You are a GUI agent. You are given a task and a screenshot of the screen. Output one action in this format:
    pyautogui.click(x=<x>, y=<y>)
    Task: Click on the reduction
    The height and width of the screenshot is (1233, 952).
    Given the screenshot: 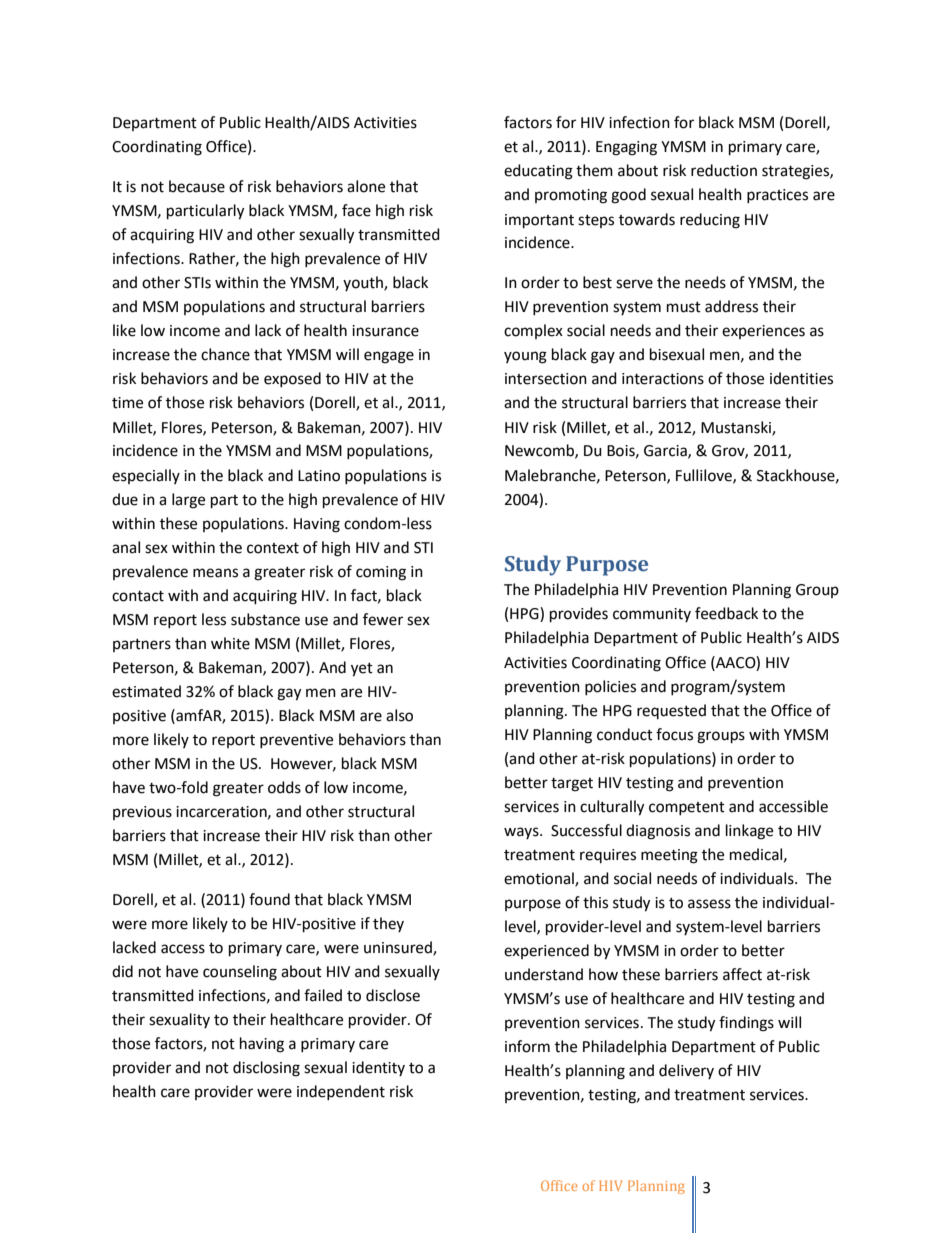 What is the action you would take?
    pyautogui.click(x=724, y=170)
